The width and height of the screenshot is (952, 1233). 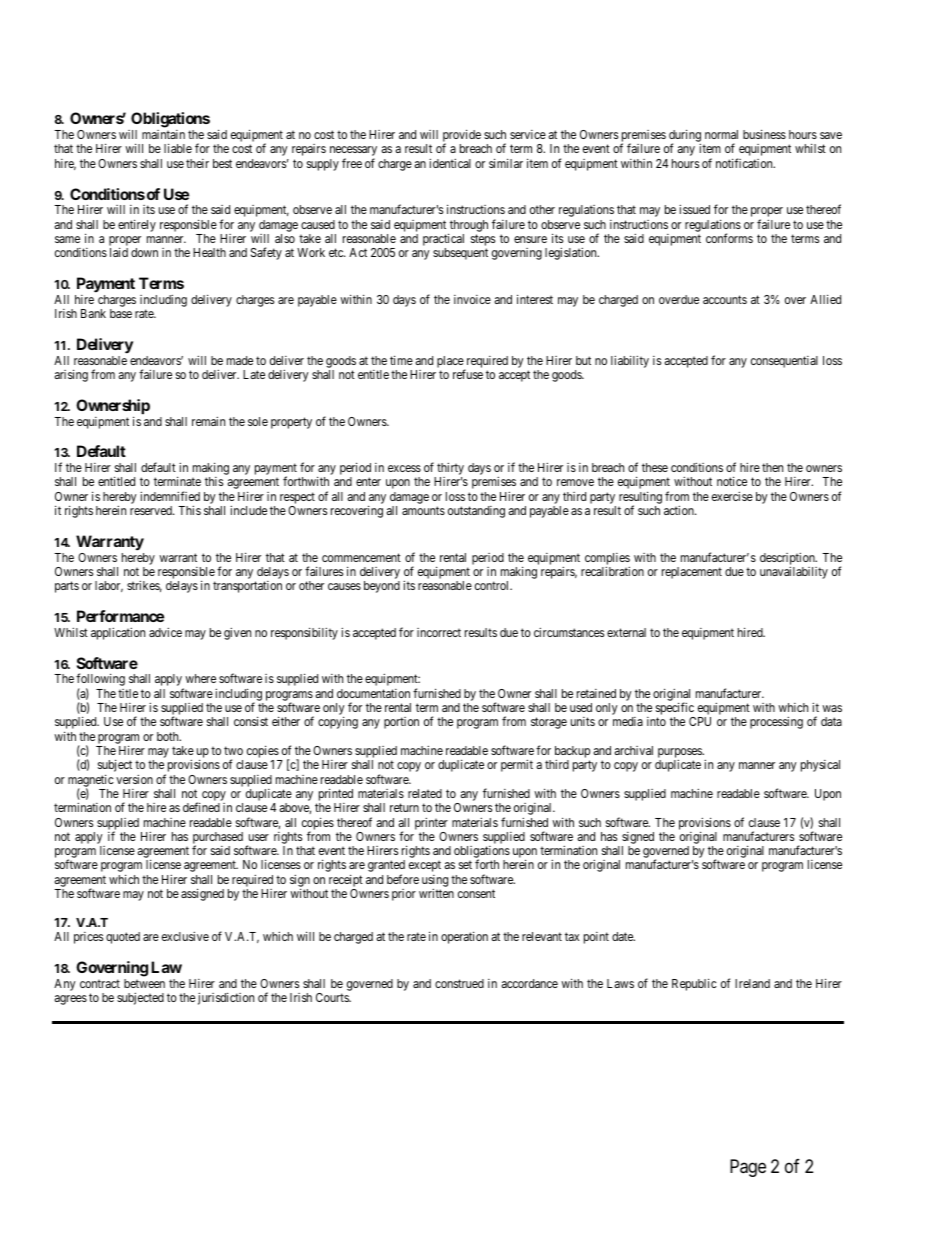 I want to click on defined, so click(x=201, y=807).
